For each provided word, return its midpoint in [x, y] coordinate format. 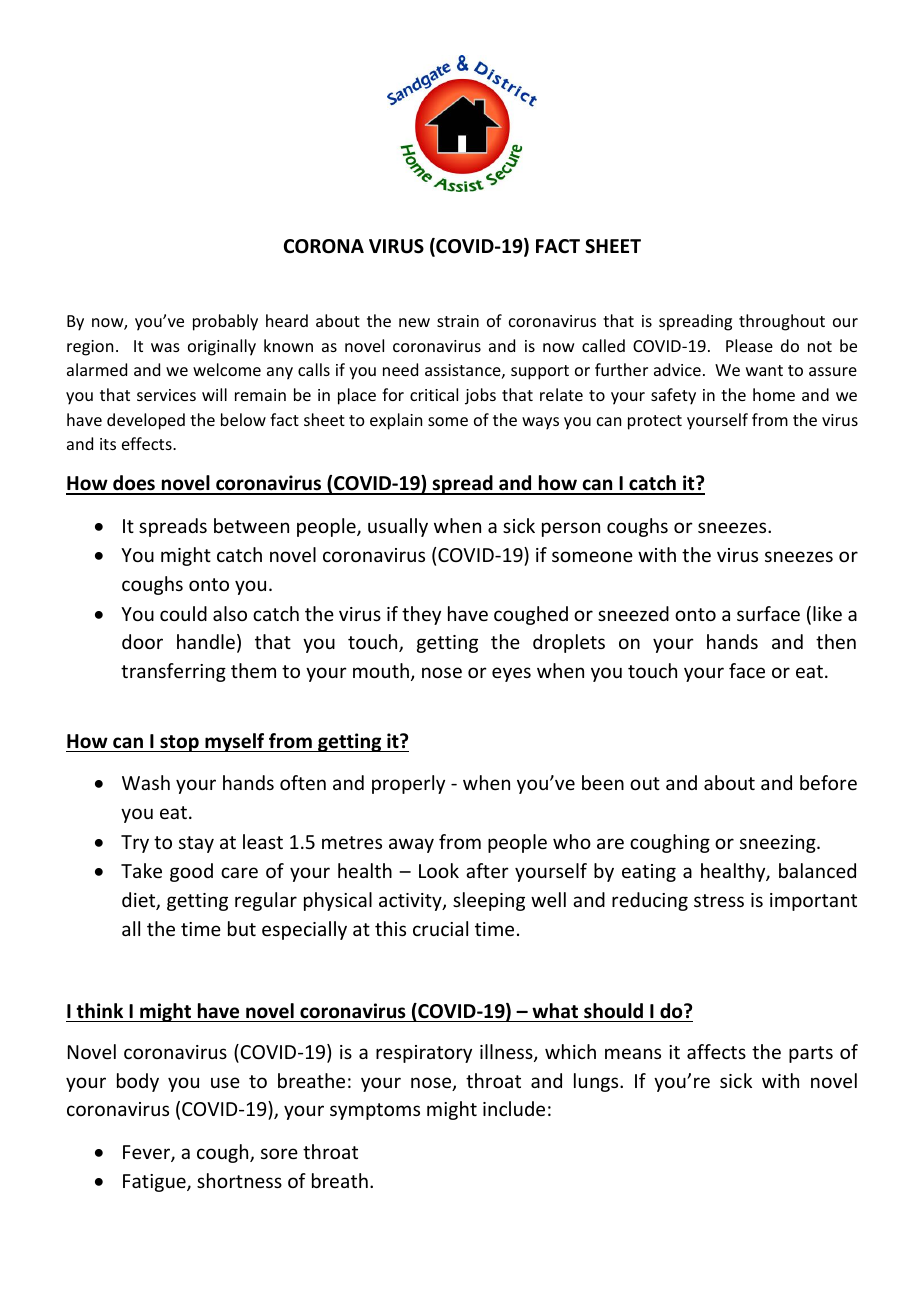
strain [458, 321]
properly [408, 784]
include [514, 1108]
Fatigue [155, 1183]
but [242, 928]
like [827, 613]
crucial [440, 928]
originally [222, 347]
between [251, 525]
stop [179, 743]
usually [398, 527]
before [828, 782]
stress [719, 900]
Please [749, 345]
